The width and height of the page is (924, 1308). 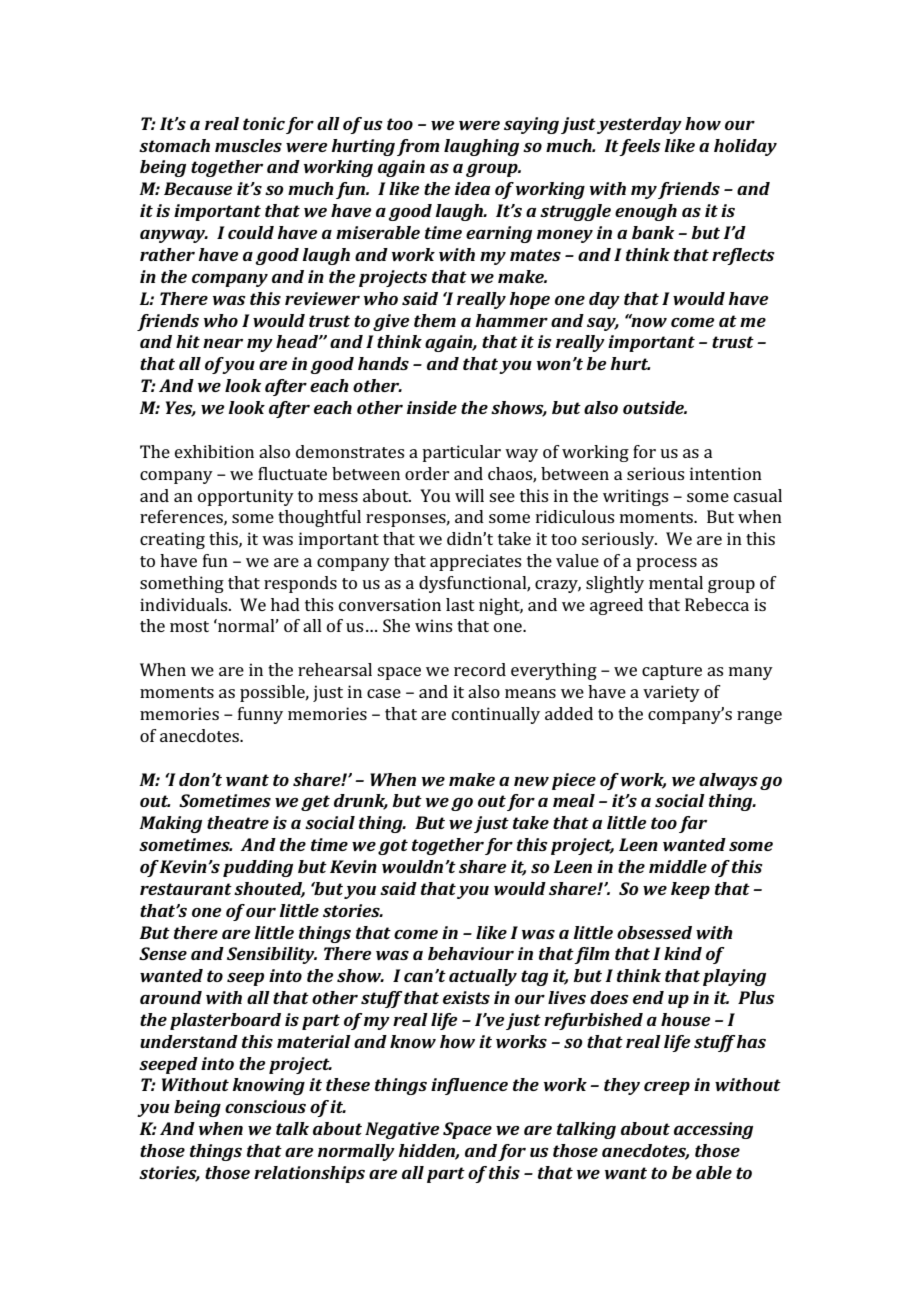 What do you see at coordinates (672, 672) in the page?
I see `capture` at bounding box center [672, 672].
